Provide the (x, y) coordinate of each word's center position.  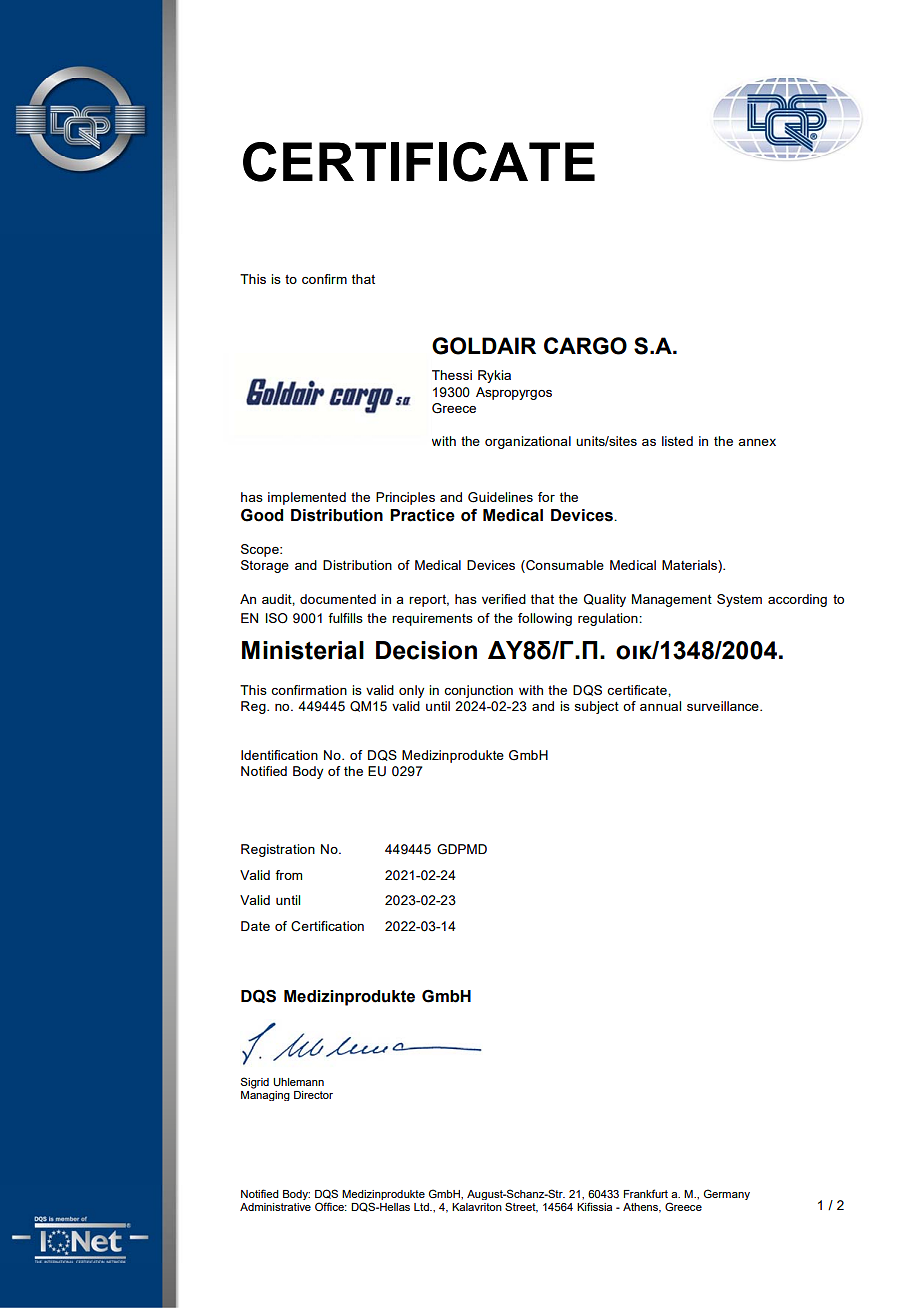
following (545, 619)
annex (757, 442)
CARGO (585, 346)
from (288, 875)
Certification (327, 926)
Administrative (275, 1207)
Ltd (422, 1207)
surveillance (724, 706)
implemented (307, 498)
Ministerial (303, 650)
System (739, 600)
